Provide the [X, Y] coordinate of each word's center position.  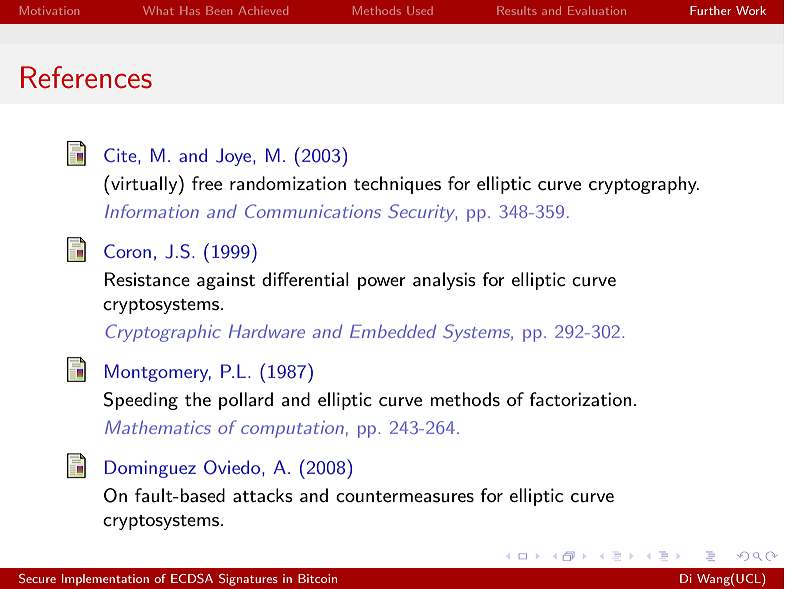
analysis [444, 281]
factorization [580, 399]
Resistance [147, 279]
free [207, 183]
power [382, 283]
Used [420, 10]
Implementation [105, 580]
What [158, 10]
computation [292, 429]
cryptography [644, 185]
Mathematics [158, 427]
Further [710, 10]
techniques [397, 185]
